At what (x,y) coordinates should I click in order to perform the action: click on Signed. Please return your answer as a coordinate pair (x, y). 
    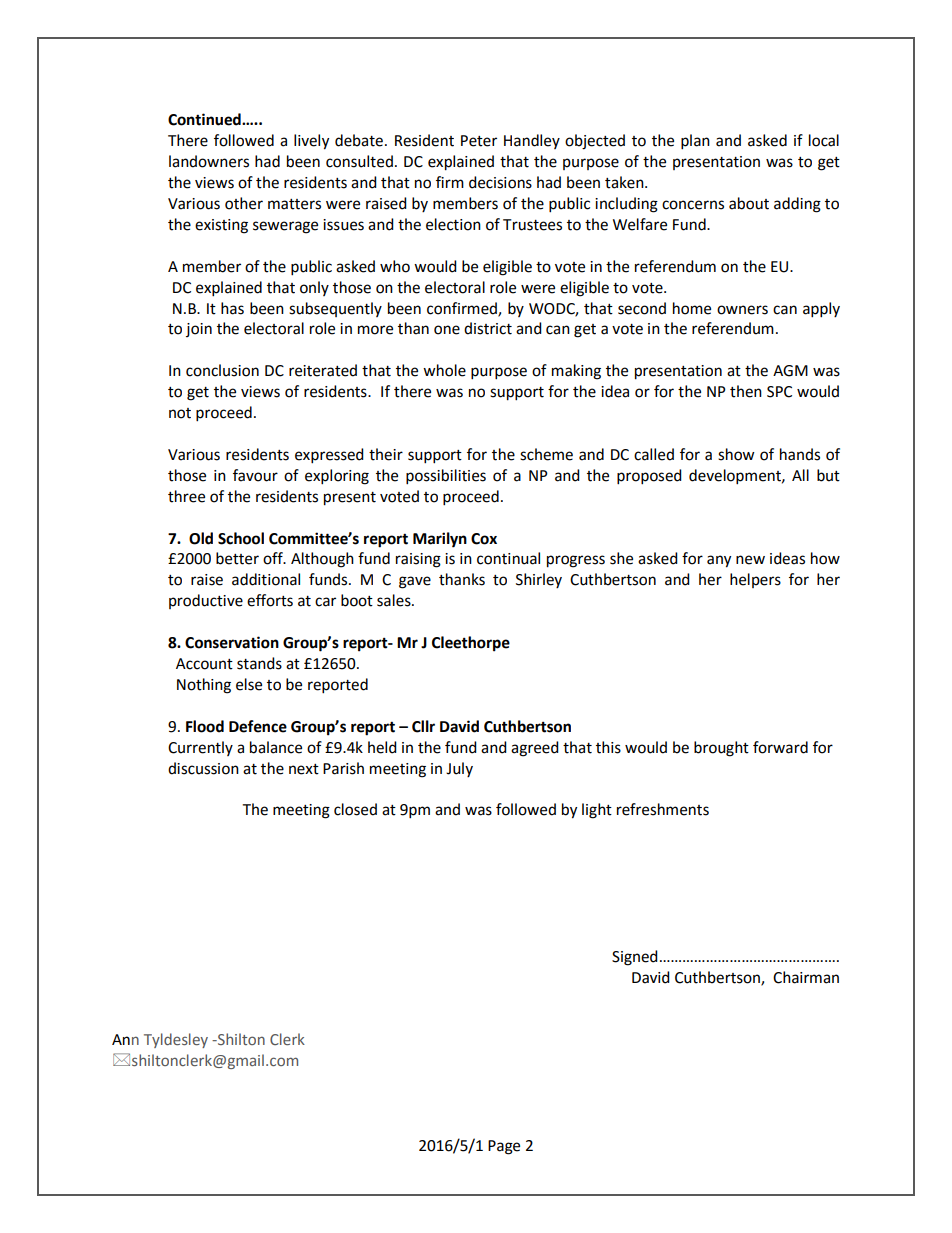
    Looking at the image, I should click on (635, 958).
